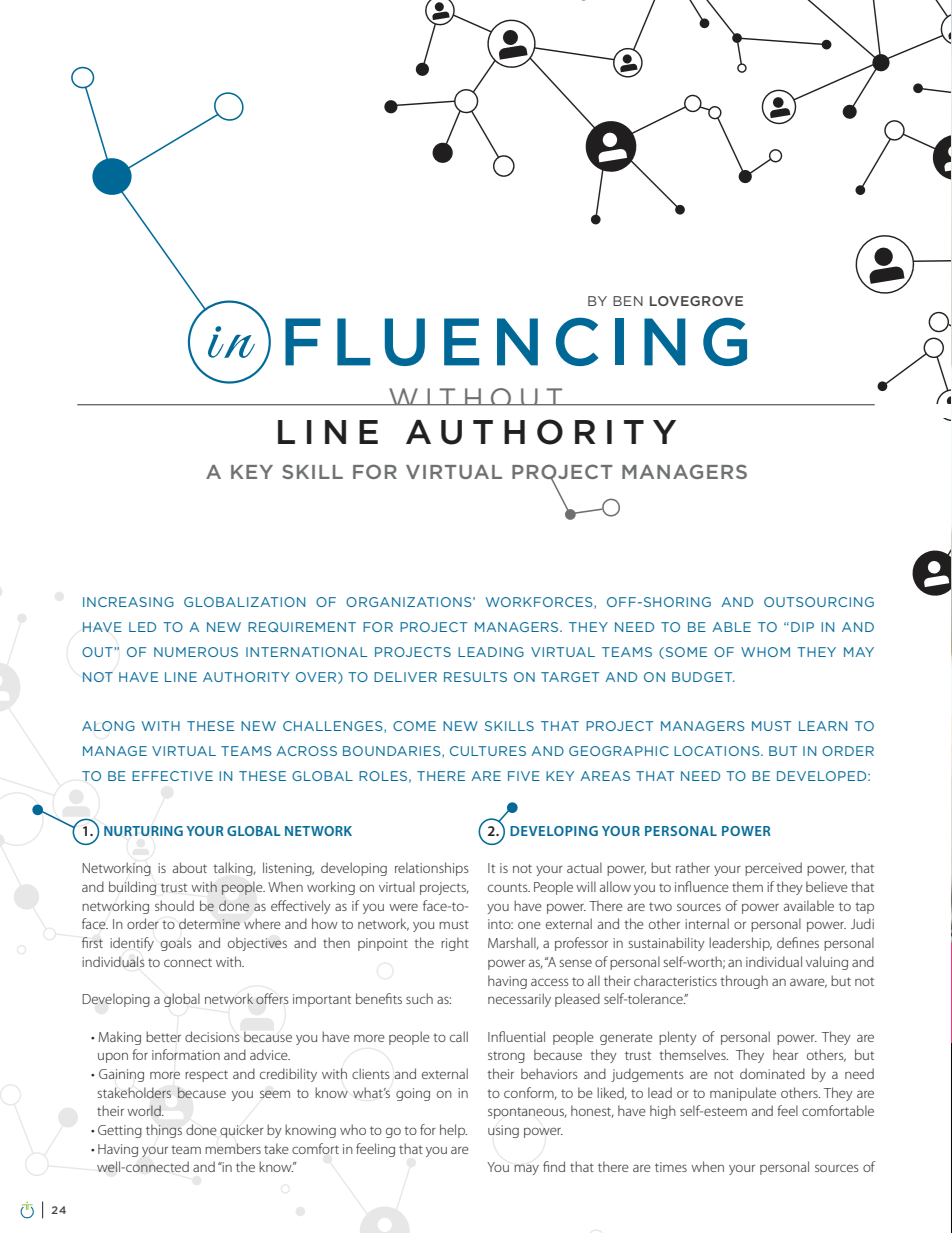 The height and width of the page is (1233, 952). I want to click on DIP, so click(802, 627).
